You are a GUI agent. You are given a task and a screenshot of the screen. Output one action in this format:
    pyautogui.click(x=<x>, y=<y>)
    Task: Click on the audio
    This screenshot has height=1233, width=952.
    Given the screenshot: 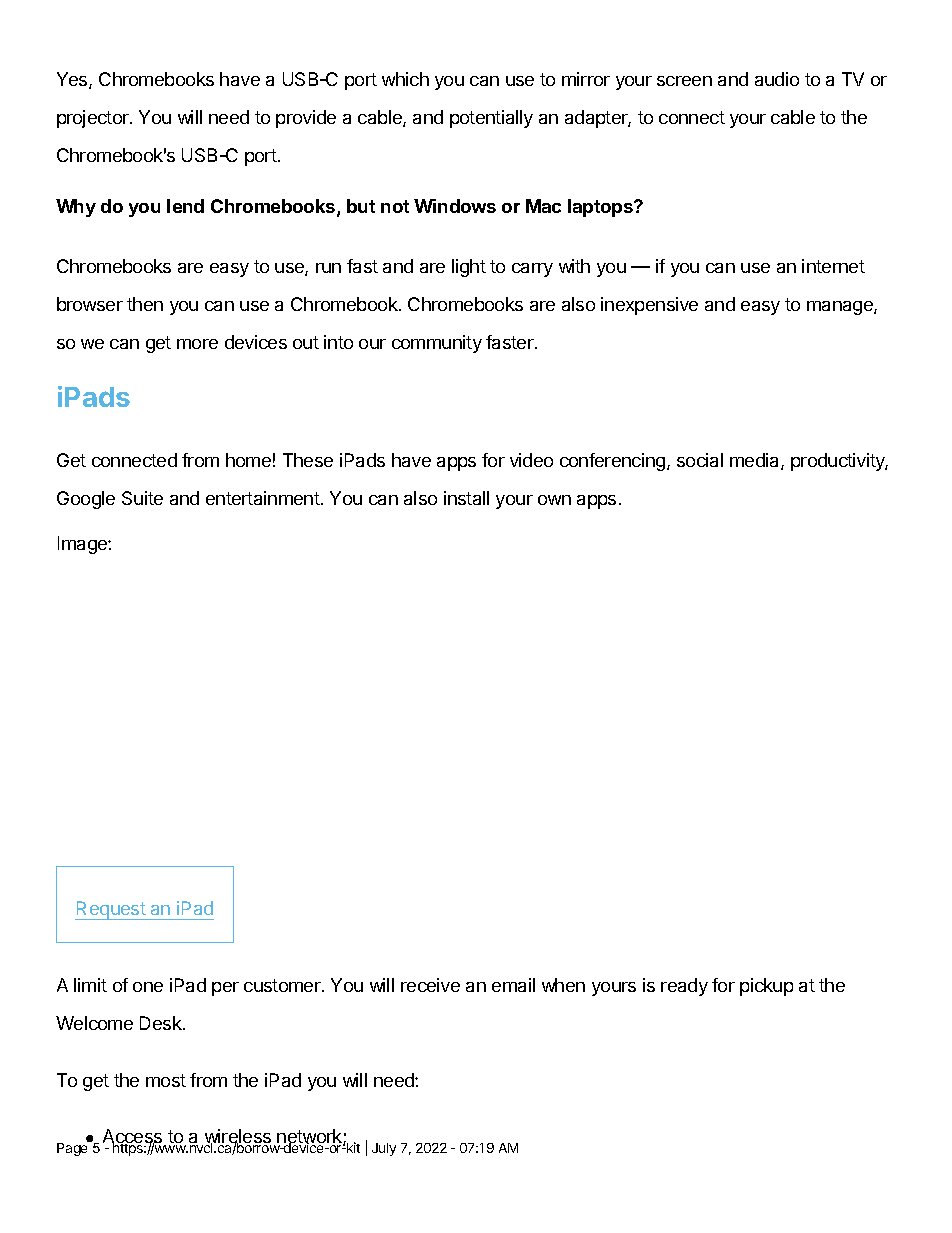 What is the action you would take?
    pyautogui.click(x=777, y=79)
